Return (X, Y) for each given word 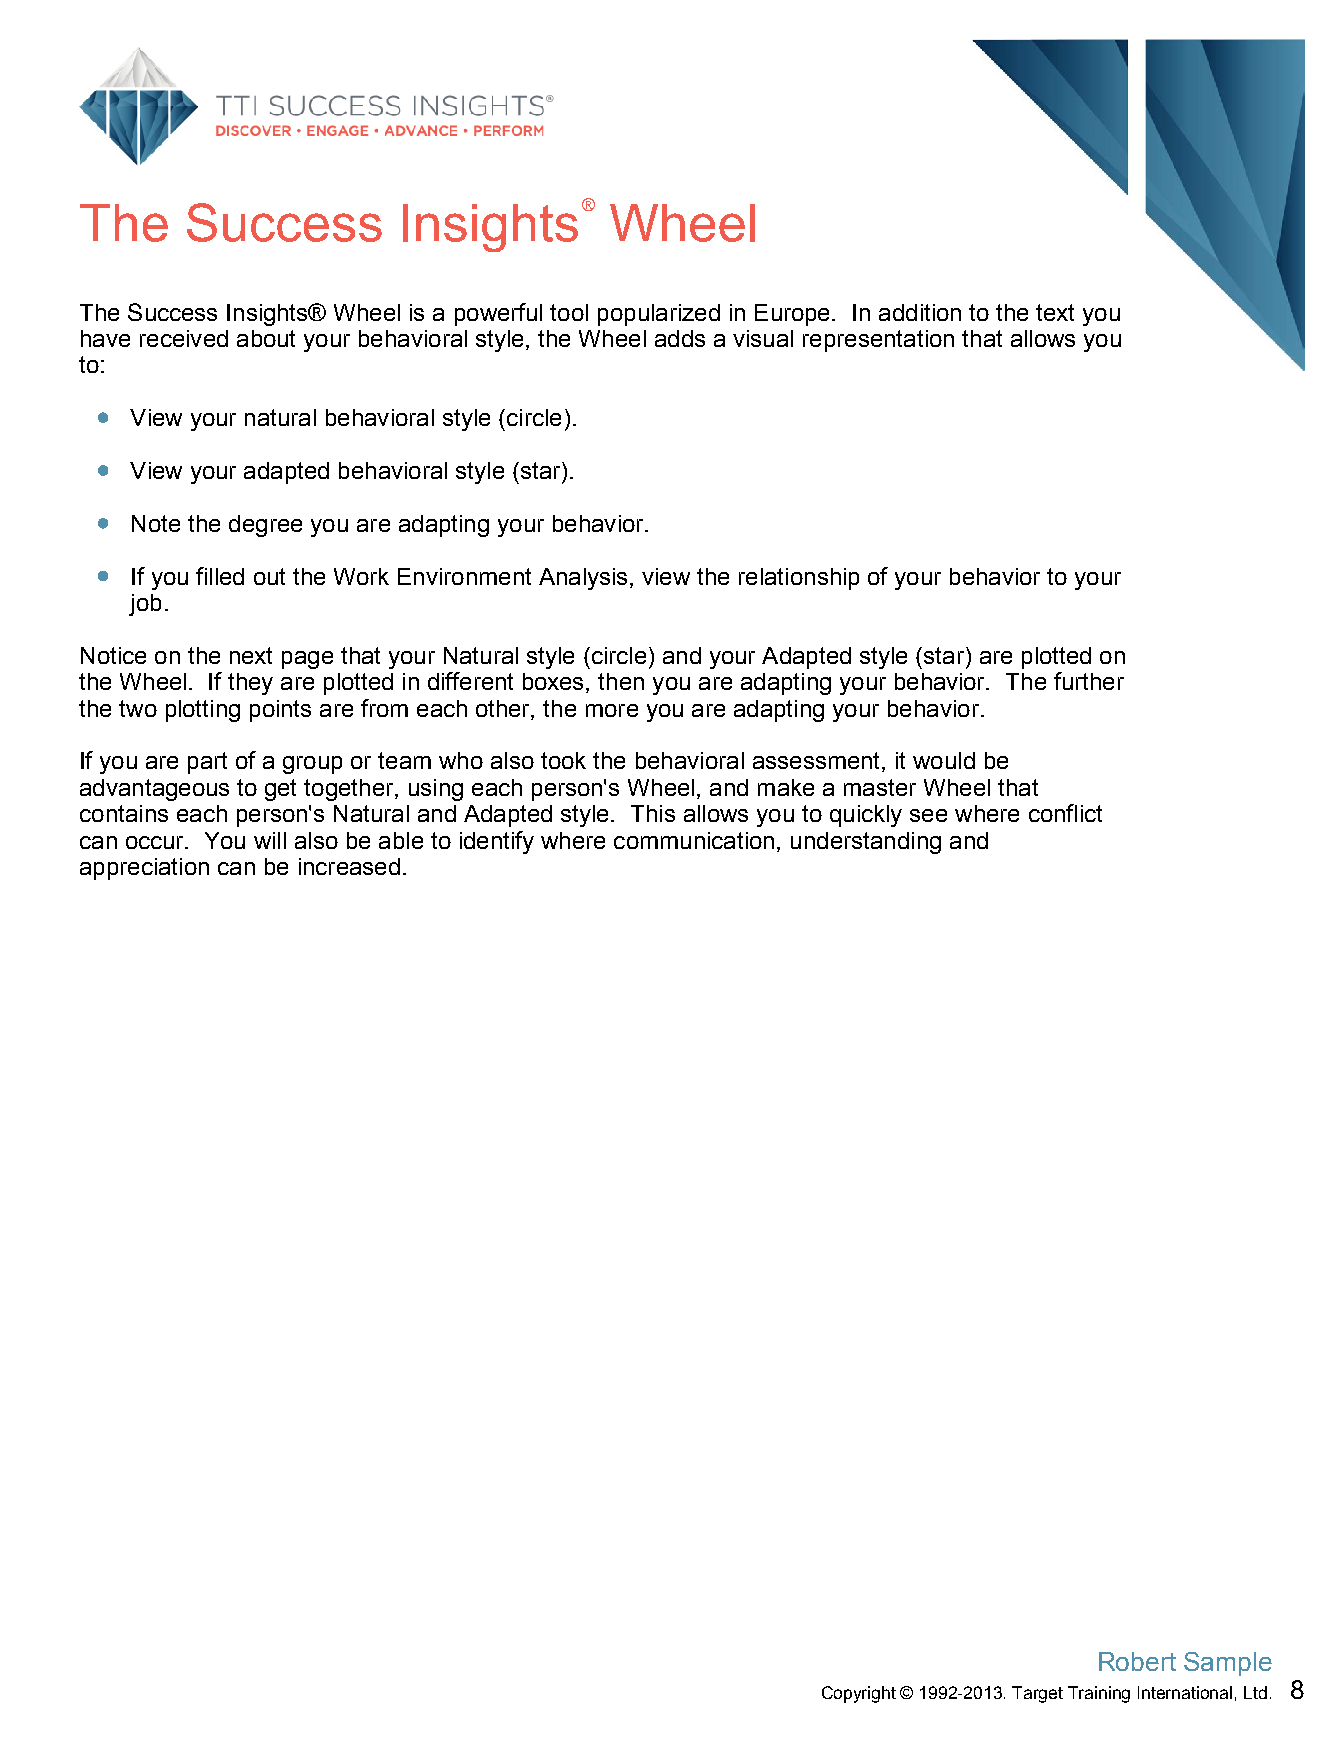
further (1089, 681)
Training (1099, 1694)
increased (349, 866)
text (1055, 312)
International (1185, 1692)
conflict (1065, 813)
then (621, 681)
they (250, 684)
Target (1037, 1694)
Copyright (859, 1694)
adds (680, 338)
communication (694, 840)
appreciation (144, 869)
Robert (1137, 1661)
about (266, 338)
